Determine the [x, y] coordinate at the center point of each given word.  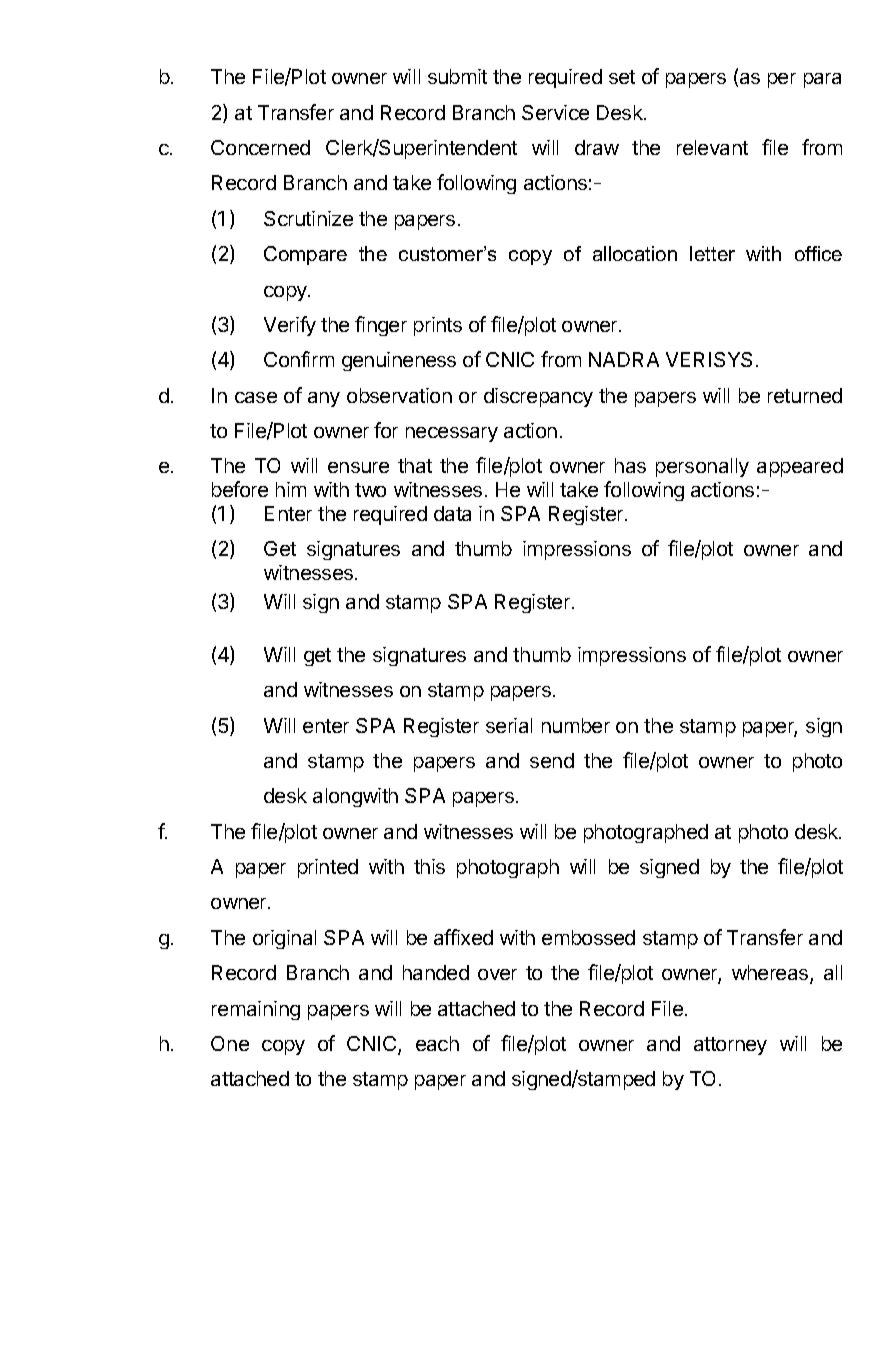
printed [328, 868]
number [576, 725]
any [324, 399]
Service [555, 112]
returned [805, 395]
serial [509, 725]
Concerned [260, 147]
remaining [256, 1010]
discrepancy [538, 397]
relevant [712, 147]
